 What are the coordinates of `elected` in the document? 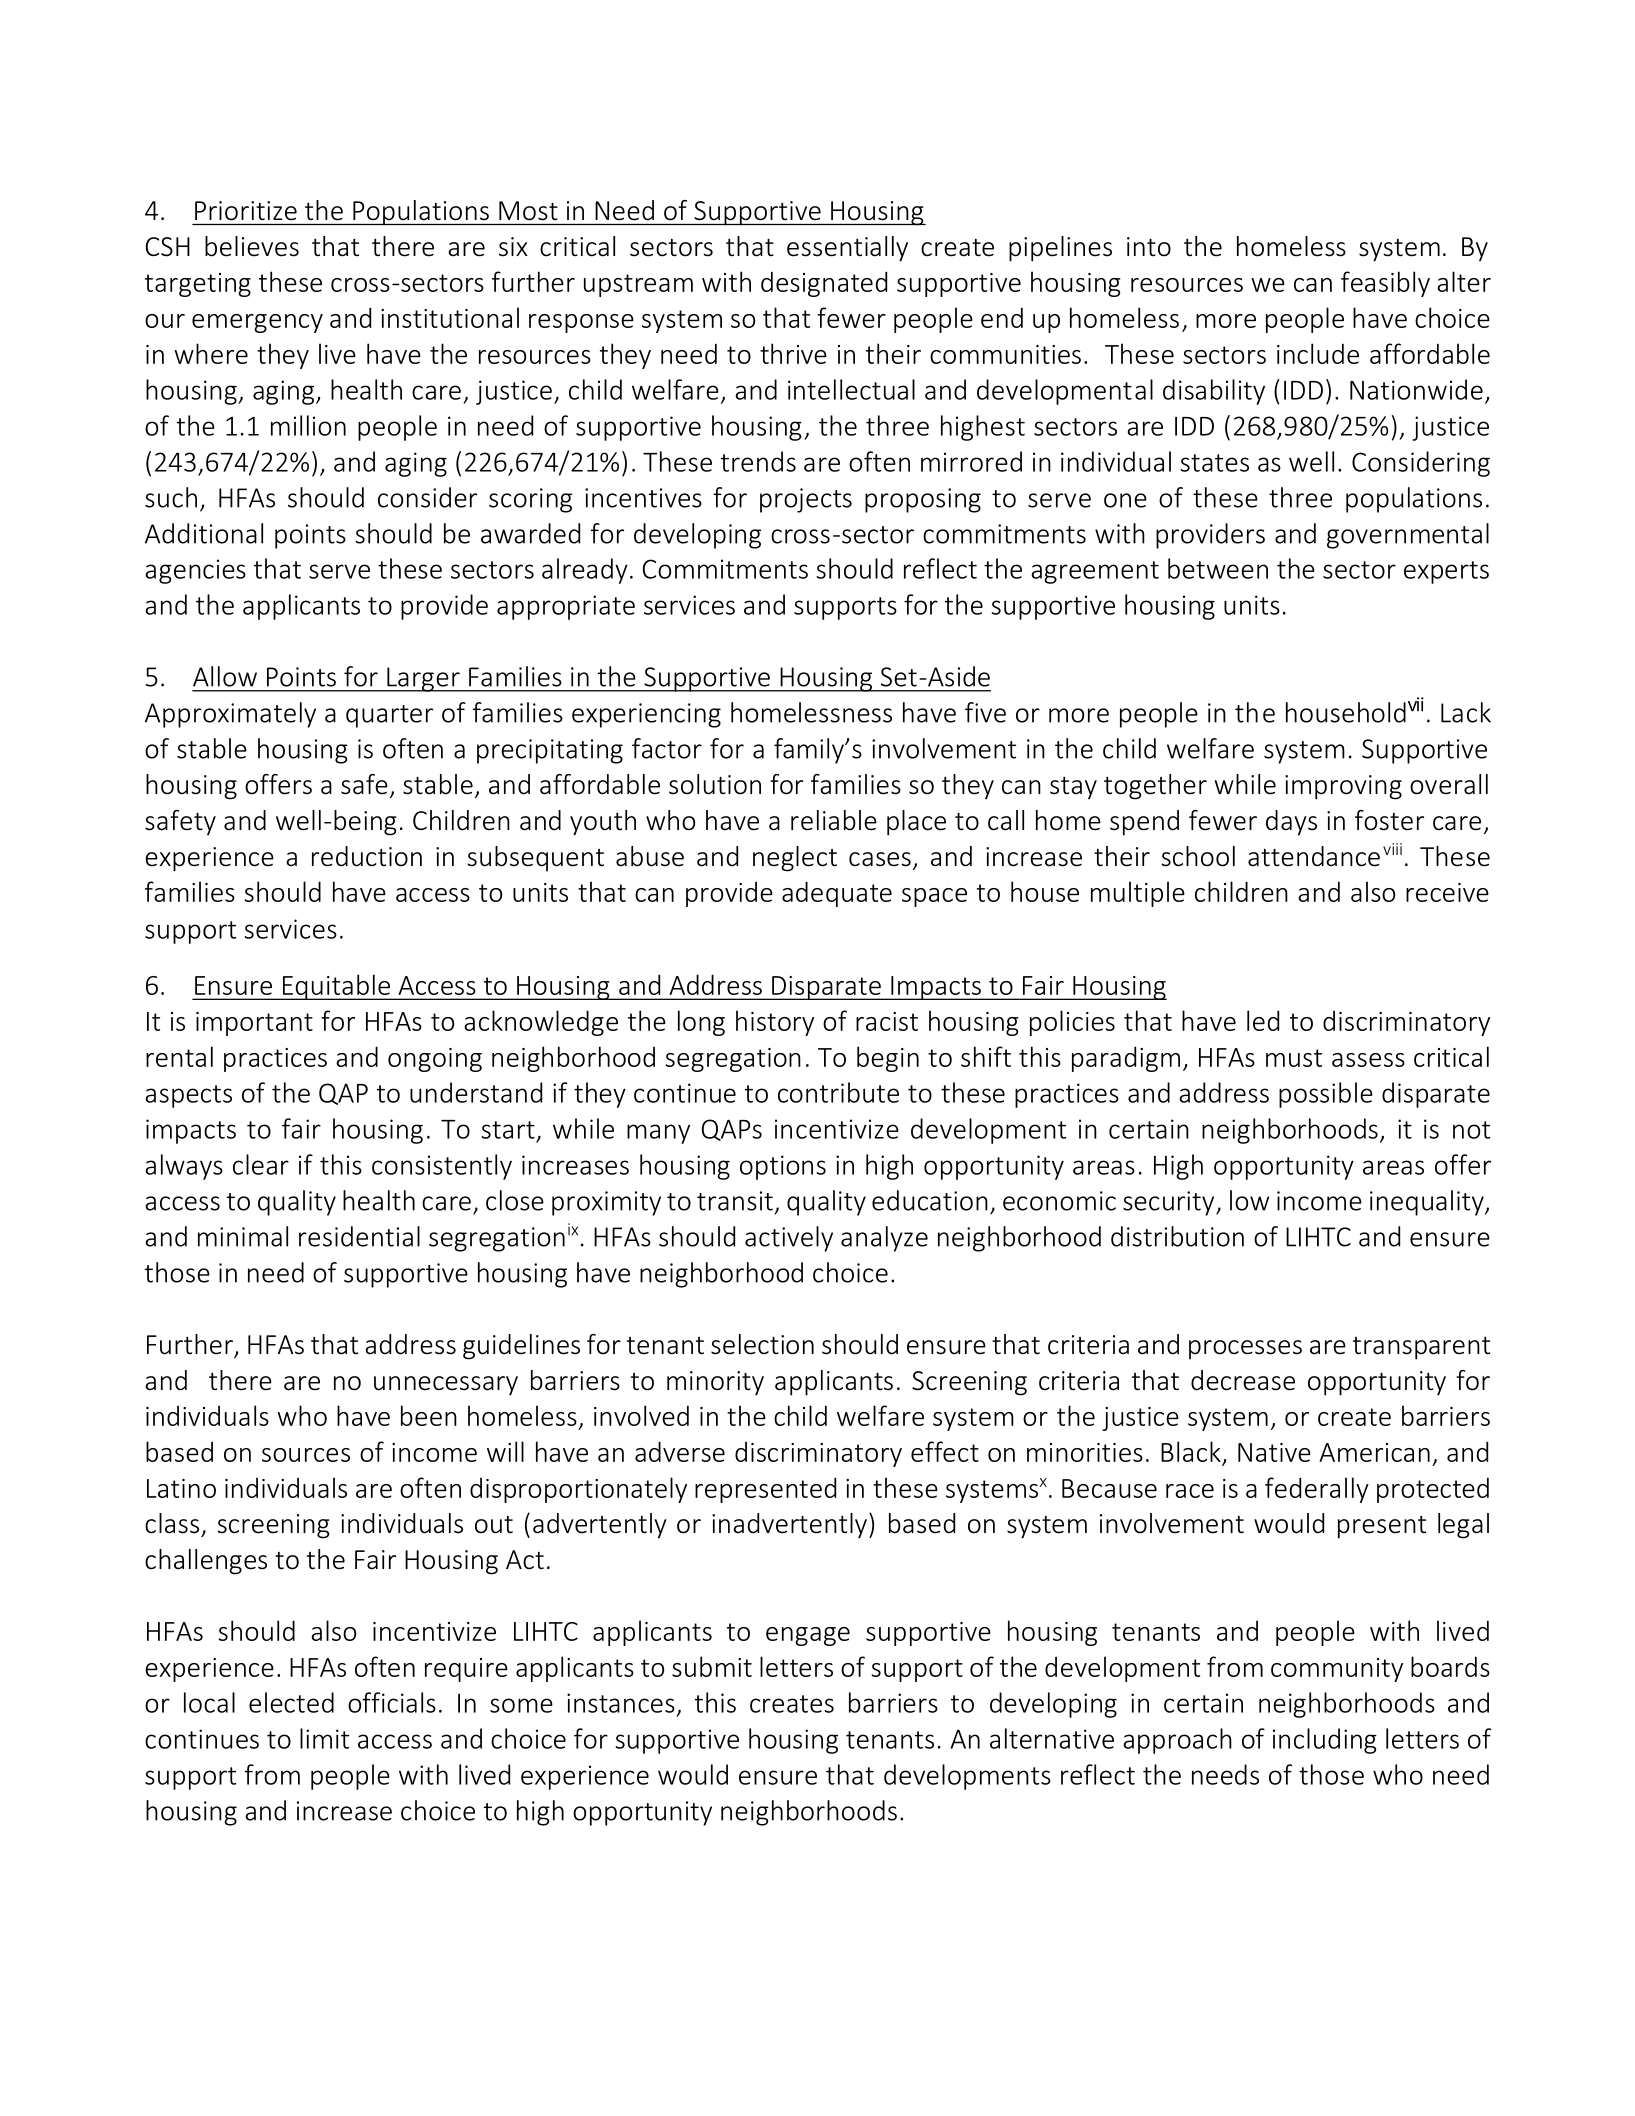 It's located at (291, 1702).
